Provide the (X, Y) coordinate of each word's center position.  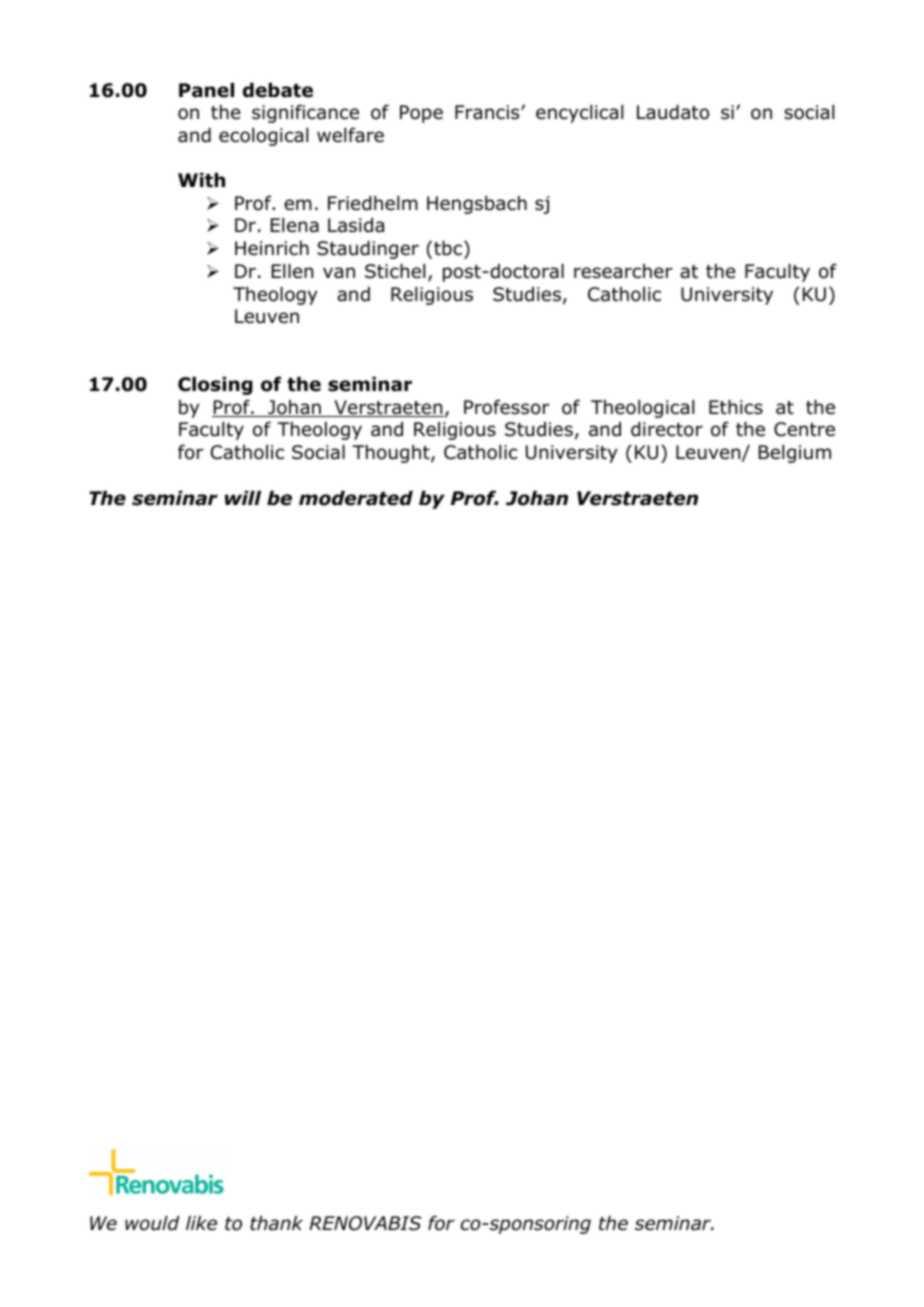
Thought (392, 454)
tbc (449, 248)
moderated (356, 498)
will (243, 498)
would (152, 1223)
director (667, 429)
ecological (263, 137)
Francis (488, 112)
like (201, 1223)
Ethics (736, 407)
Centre (804, 429)
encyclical (579, 114)
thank (276, 1223)
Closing (215, 386)
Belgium (795, 454)
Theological (642, 409)
